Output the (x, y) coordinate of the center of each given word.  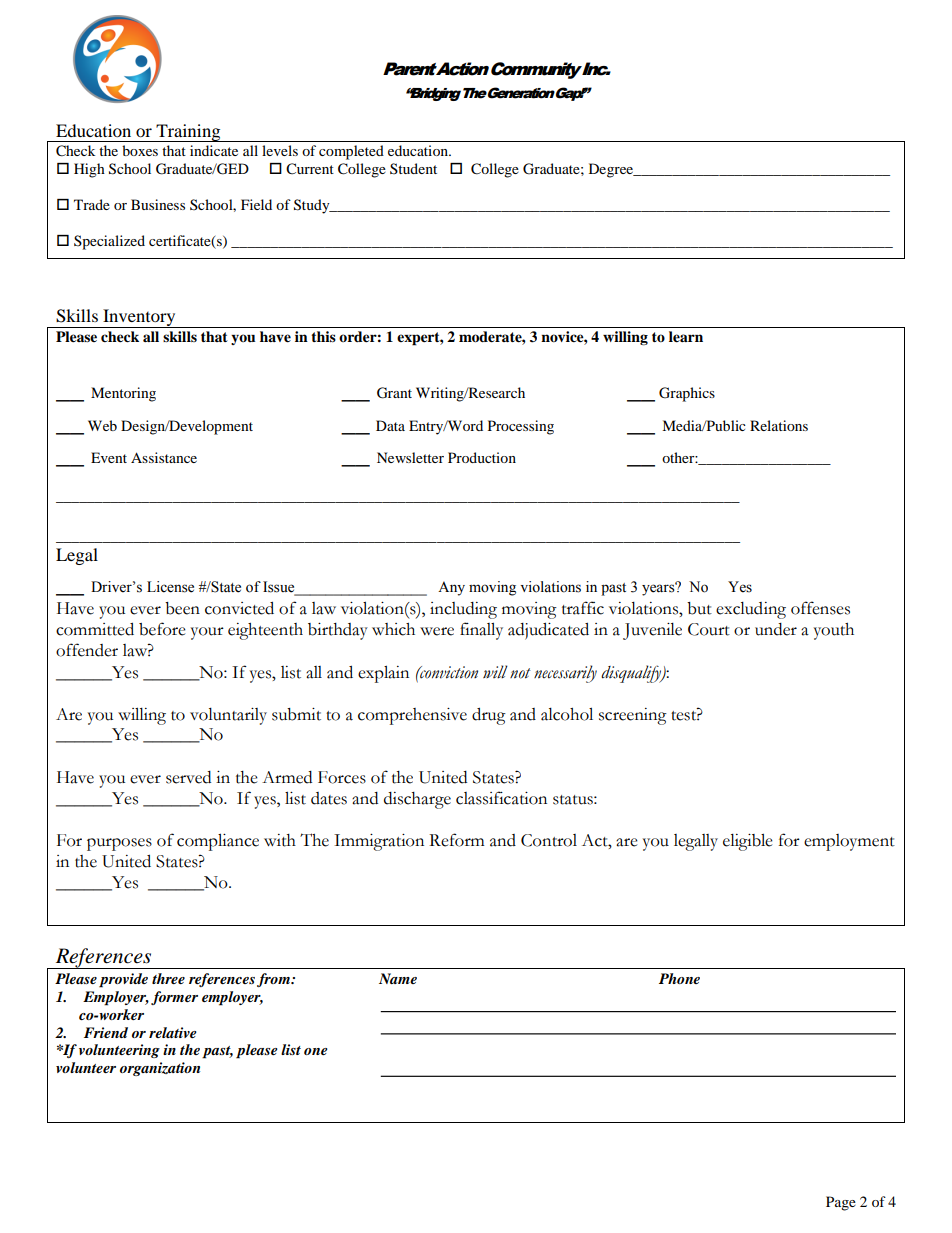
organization (160, 1069)
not (520, 673)
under (776, 629)
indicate (214, 150)
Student (413, 168)
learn (686, 337)
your (207, 633)
